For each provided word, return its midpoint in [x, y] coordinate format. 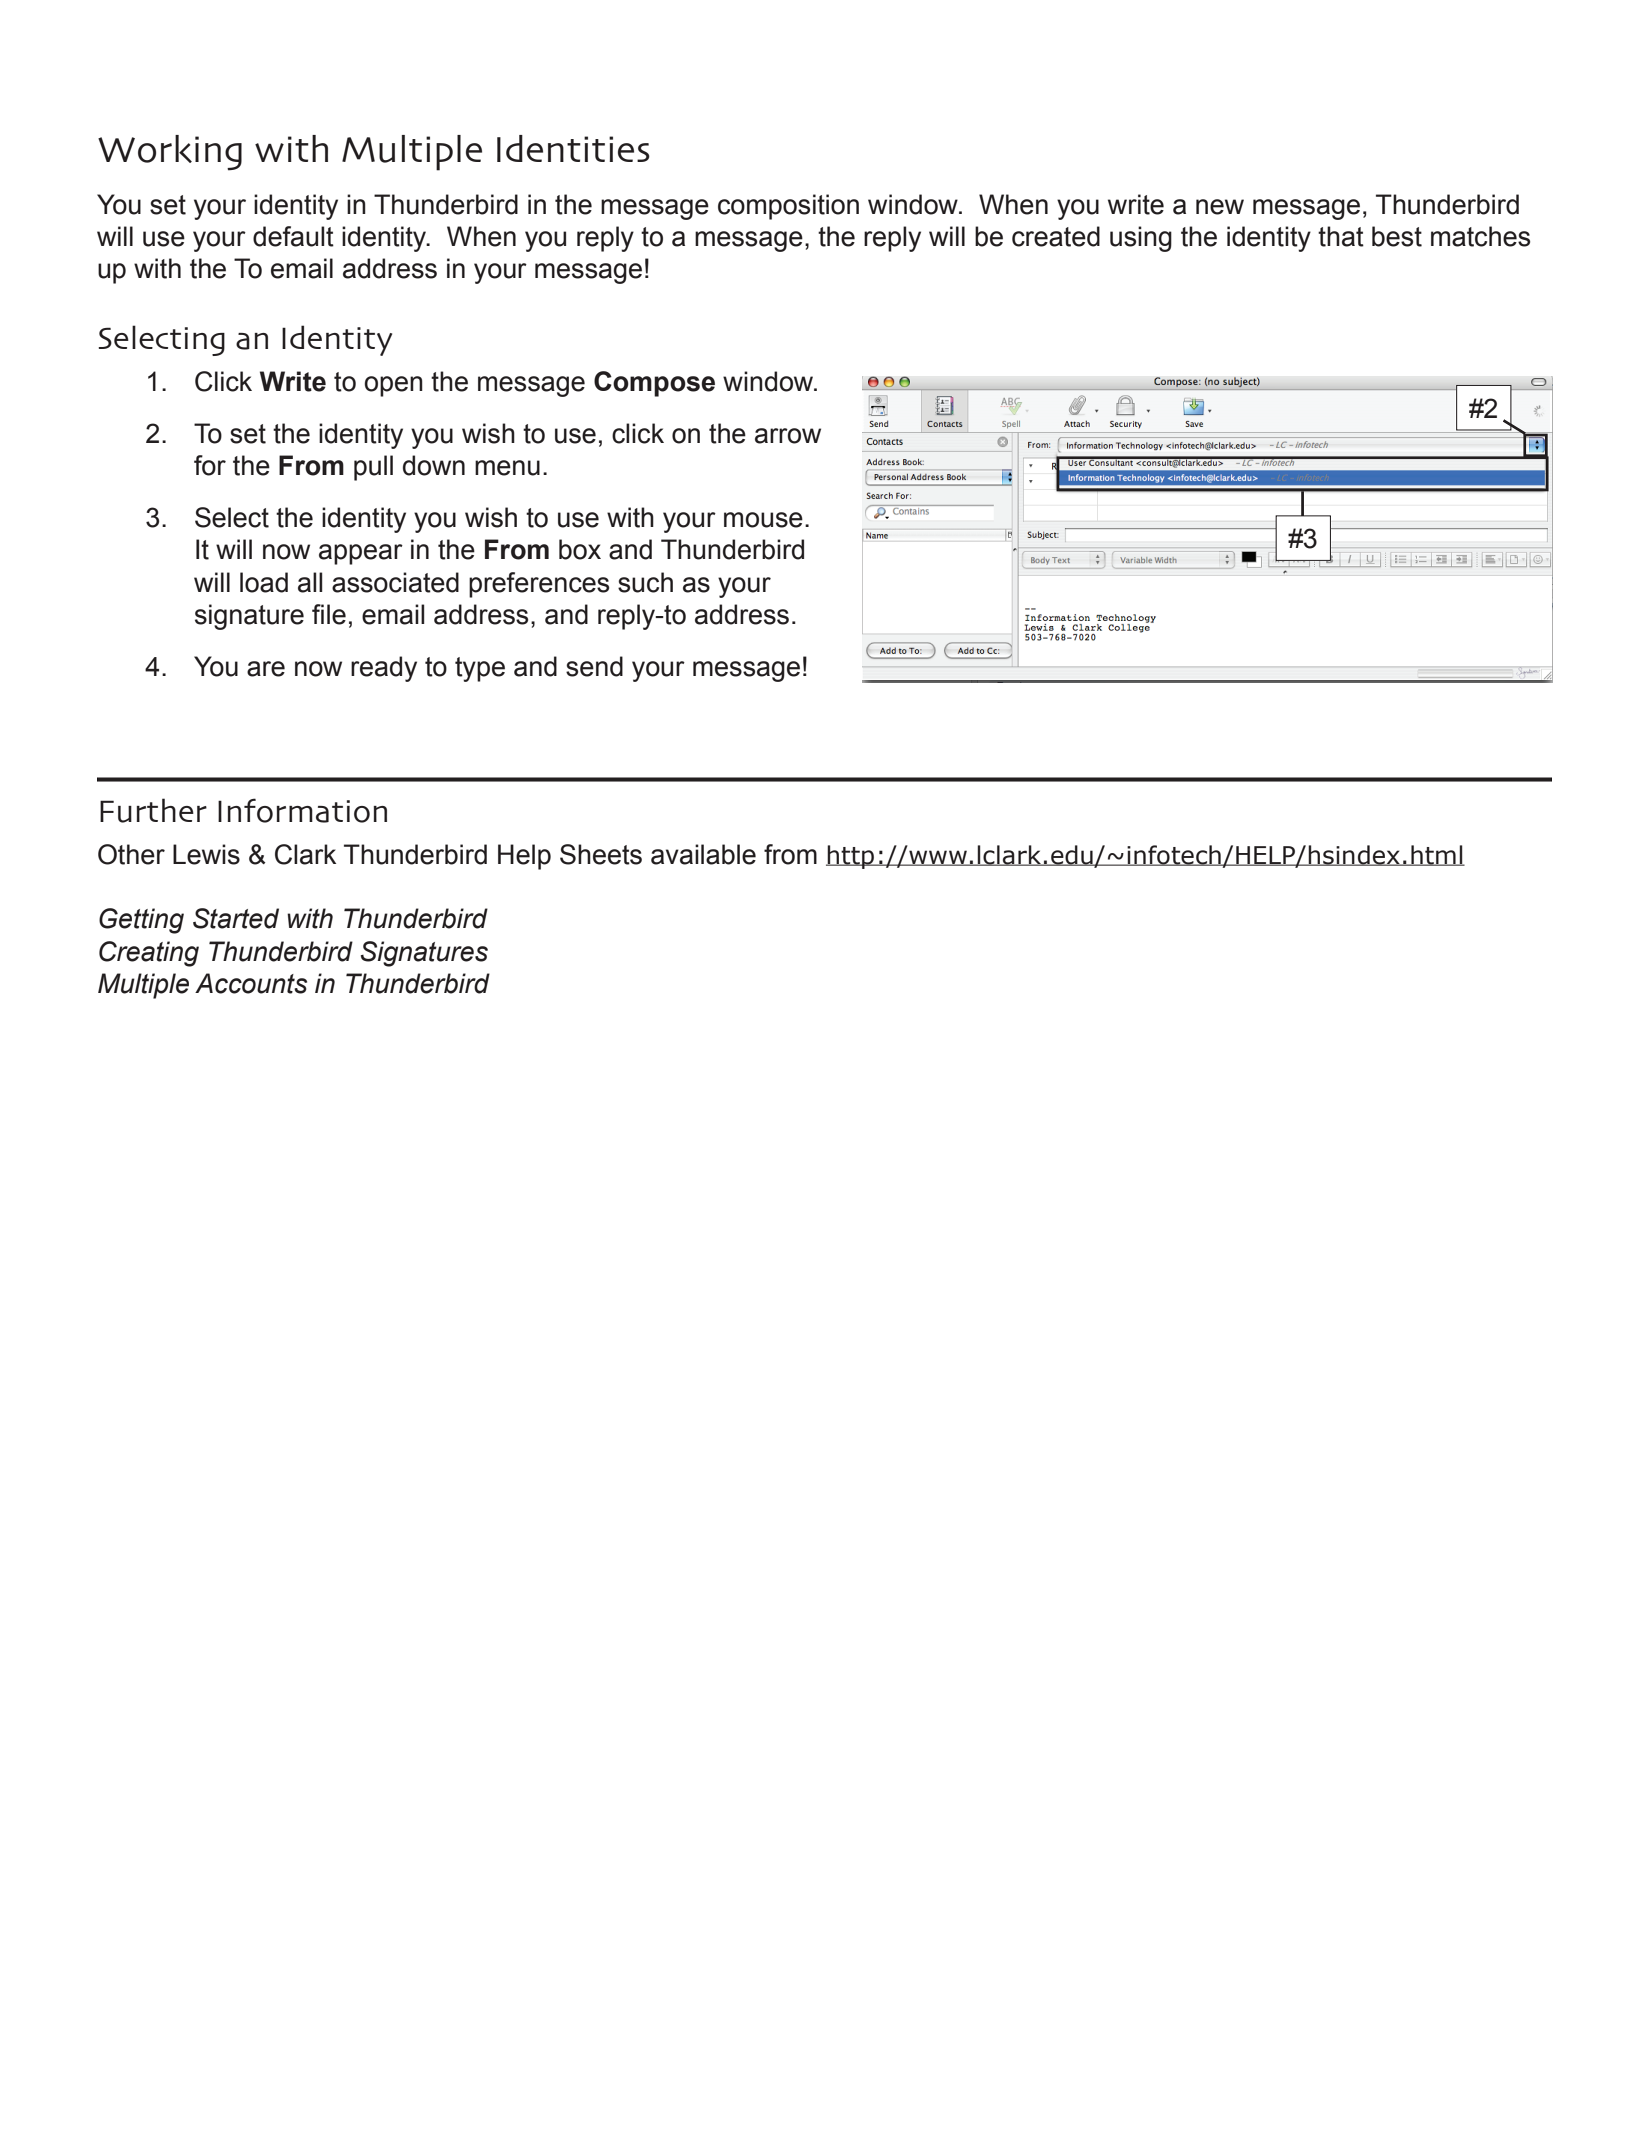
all [310, 582]
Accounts [251, 983]
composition [788, 207]
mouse [763, 520]
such [645, 582]
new [1220, 207]
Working [170, 153]
